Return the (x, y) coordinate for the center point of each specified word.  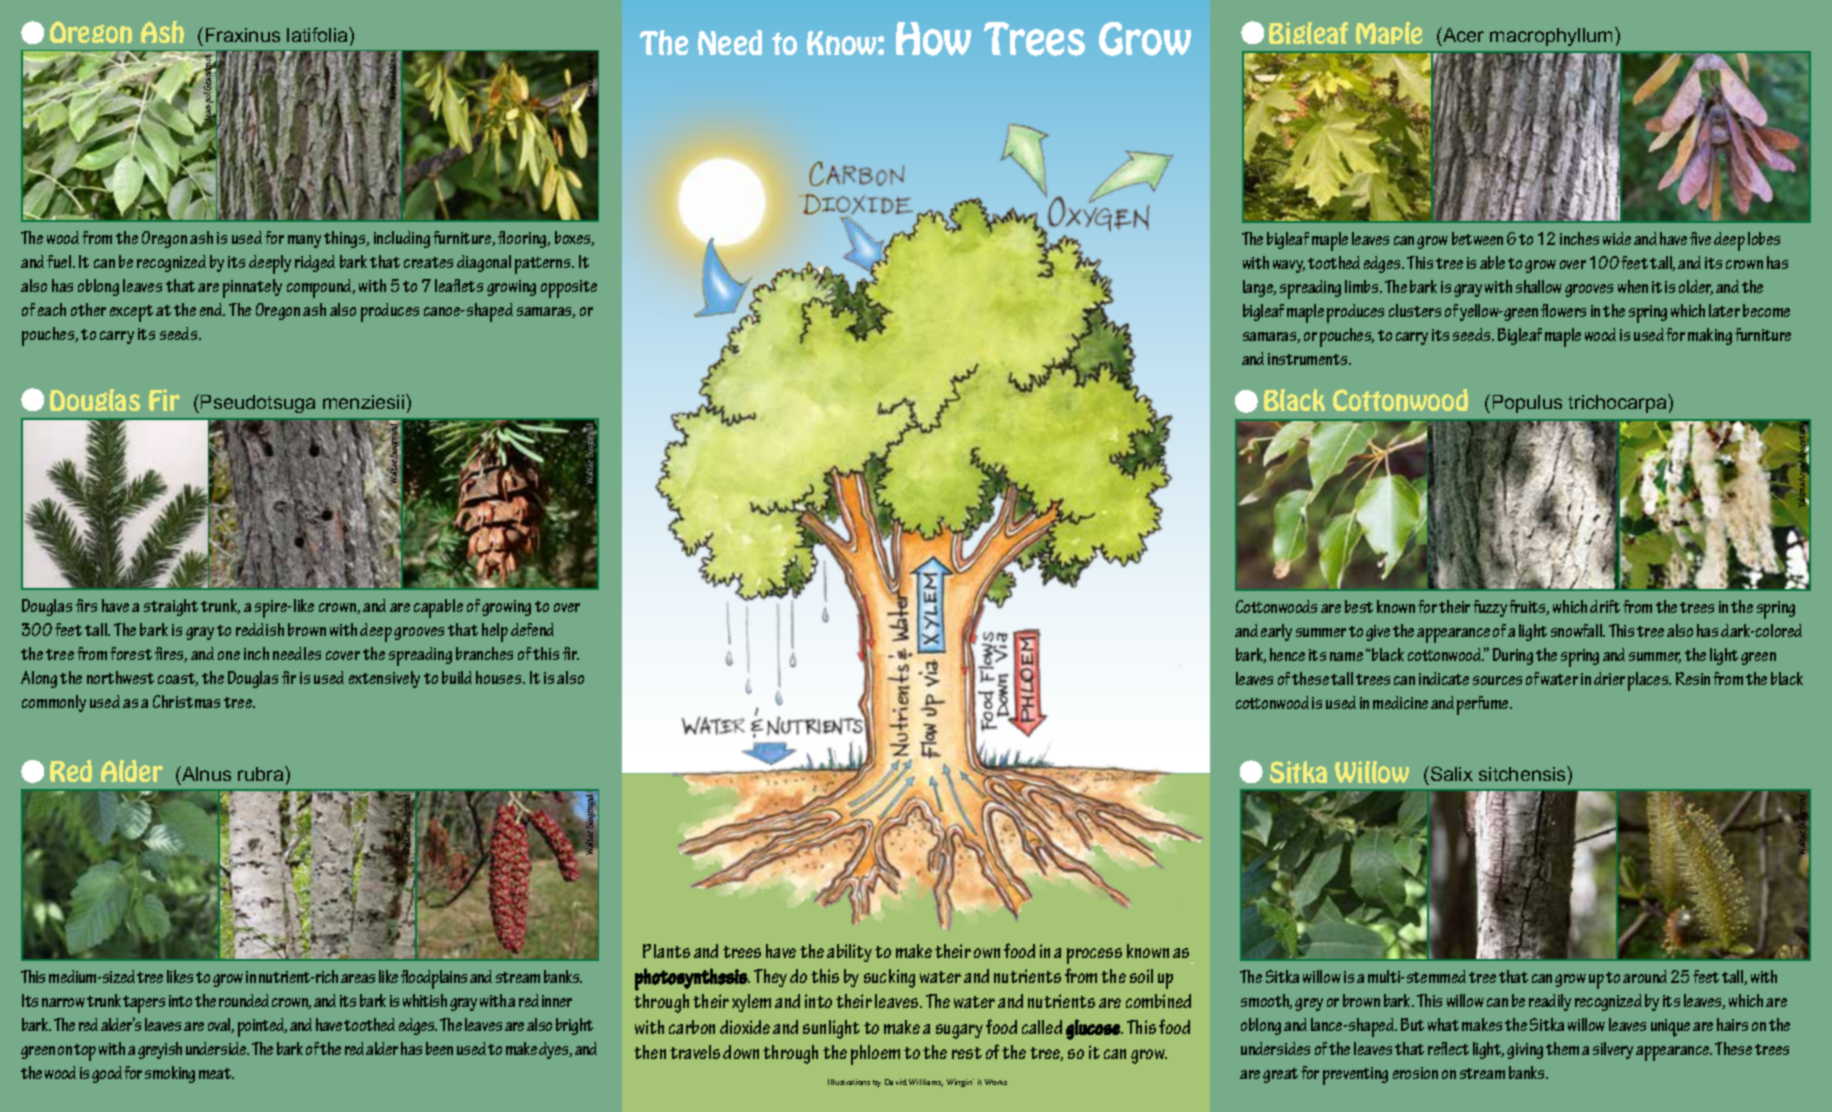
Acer (1462, 34)
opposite (569, 289)
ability (849, 953)
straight (171, 607)
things (346, 239)
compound (320, 288)
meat (216, 1073)
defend (532, 629)
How (933, 39)
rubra (262, 773)
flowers (1563, 310)
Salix (1450, 773)
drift (1605, 606)
